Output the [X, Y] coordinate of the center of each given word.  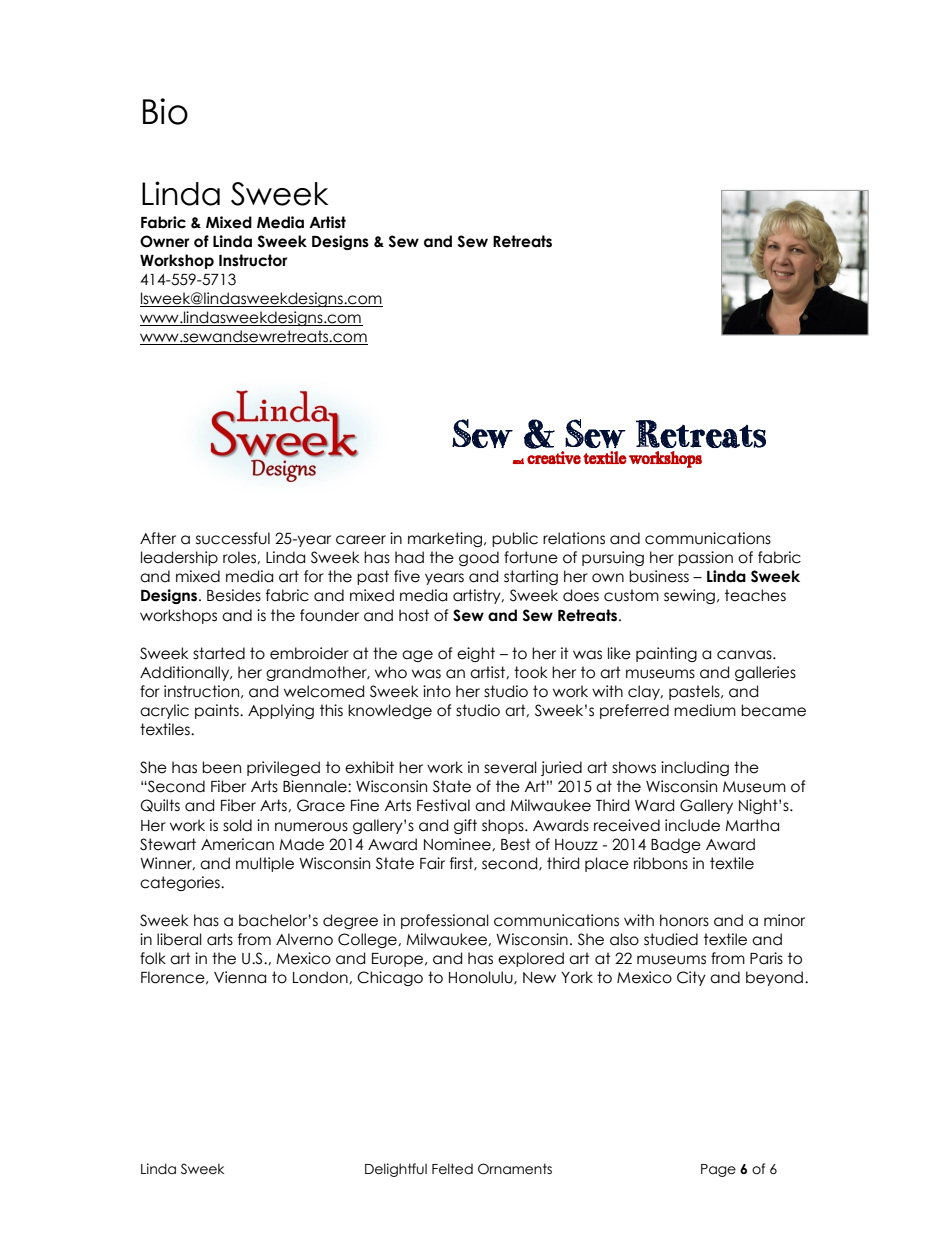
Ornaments [515, 1169]
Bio [165, 111]
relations [574, 538]
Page [718, 1170]
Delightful [396, 1170]
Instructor [253, 260]
